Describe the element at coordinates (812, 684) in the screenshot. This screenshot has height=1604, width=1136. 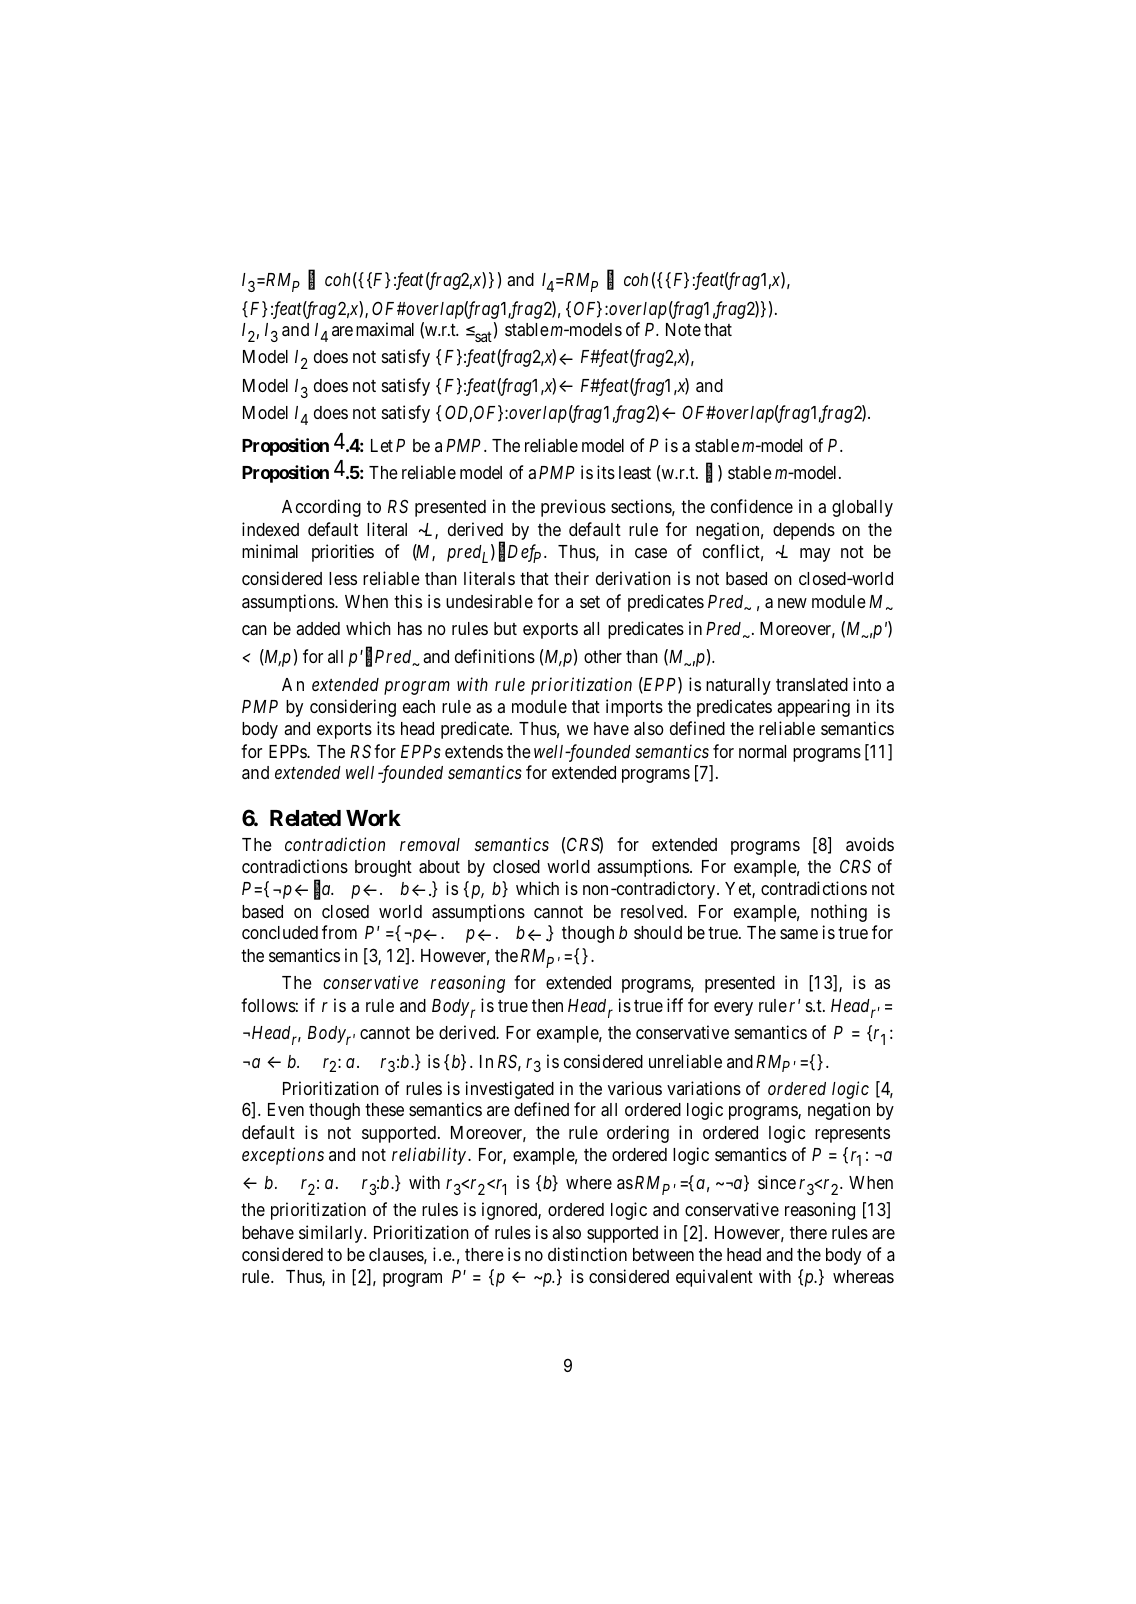
I see `translated` at that location.
